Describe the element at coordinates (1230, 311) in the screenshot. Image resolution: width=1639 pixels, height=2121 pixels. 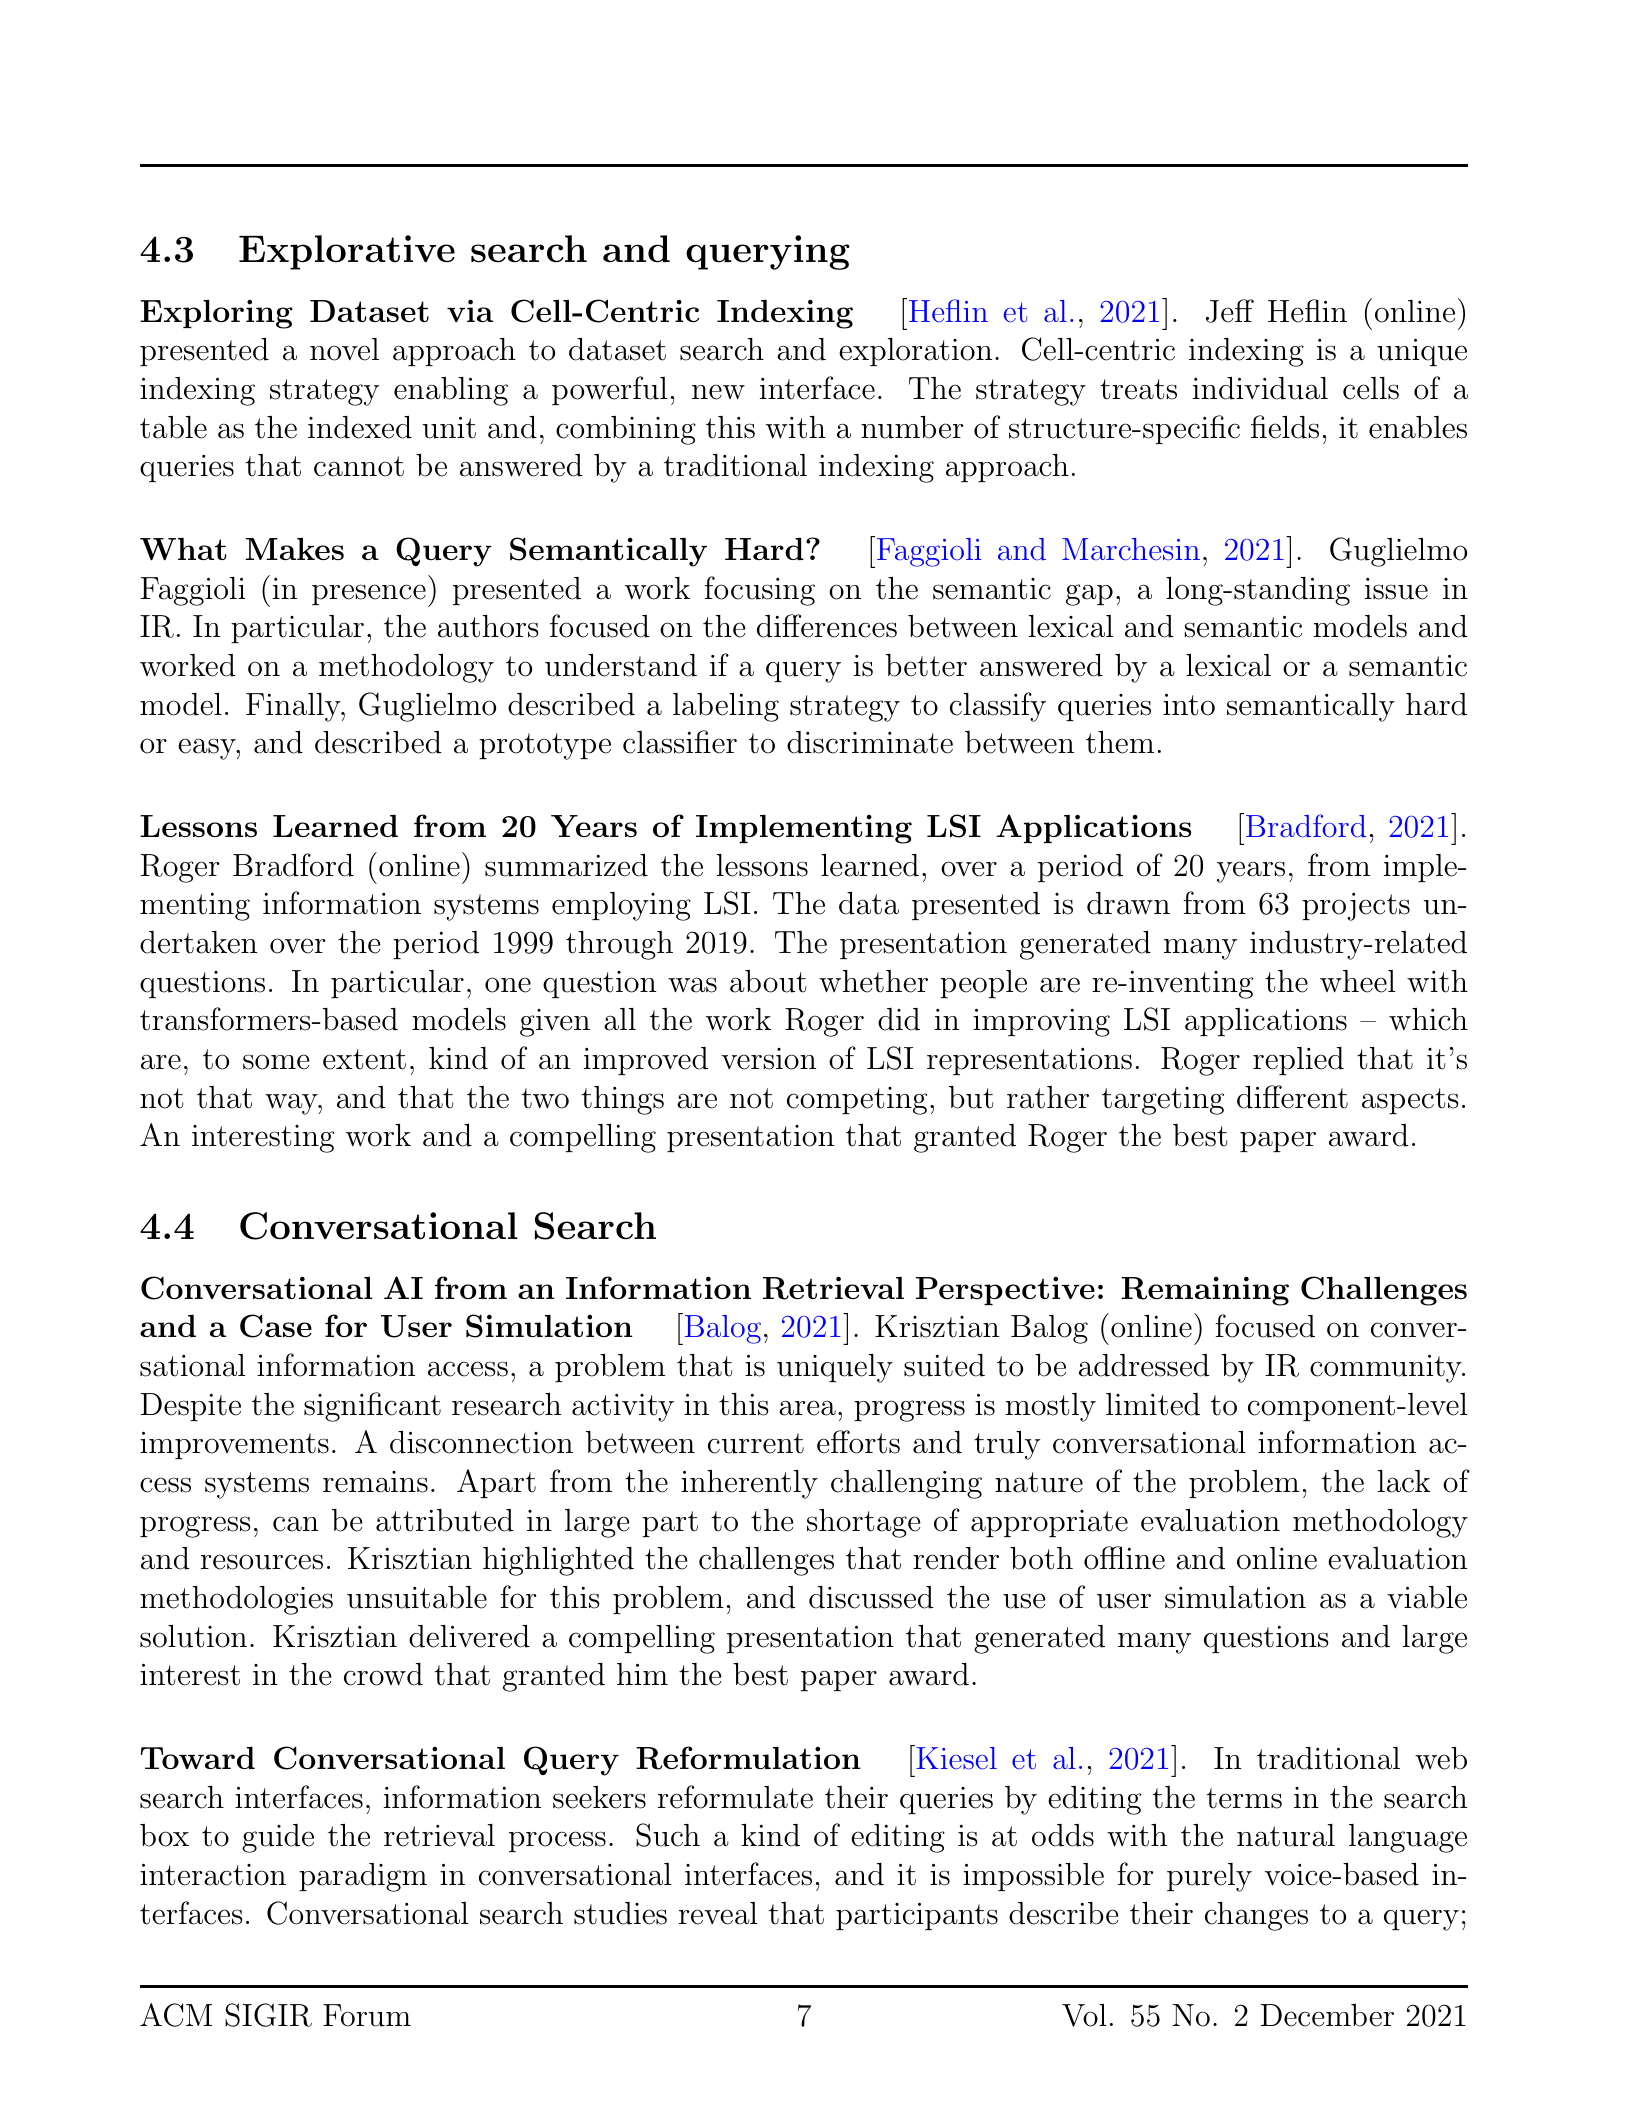
I see `Jeff` at that location.
